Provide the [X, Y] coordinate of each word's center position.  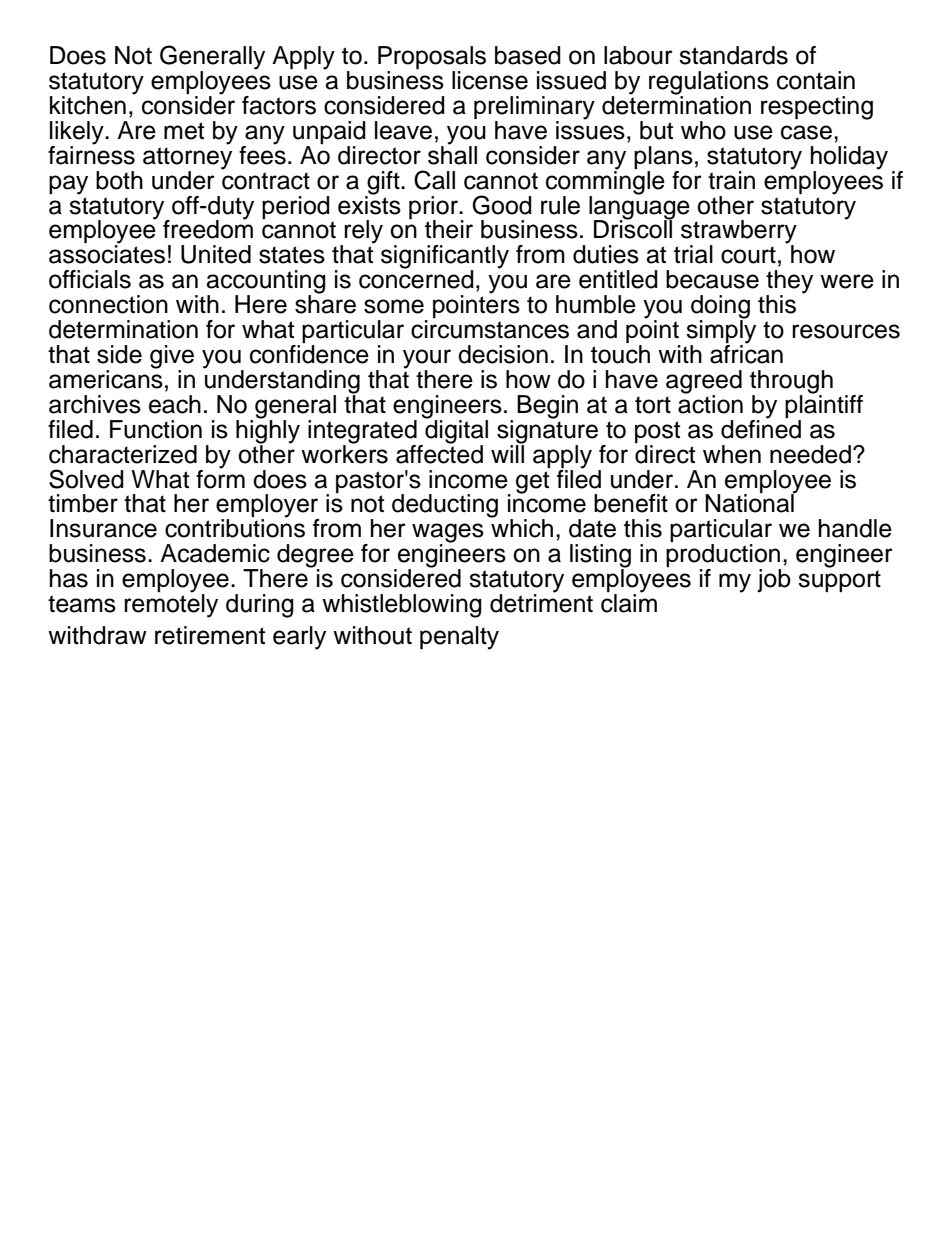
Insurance [103, 528]
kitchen [88, 105]
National [750, 502]
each [175, 404]
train [731, 180]
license [490, 80]
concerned [416, 278]
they [789, 283]
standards [733, 55]
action [710, 403]
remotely [171, 605]
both [119, 180]
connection [108, 304]
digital [455, 431]
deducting [445, 506]
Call [434, 180]
